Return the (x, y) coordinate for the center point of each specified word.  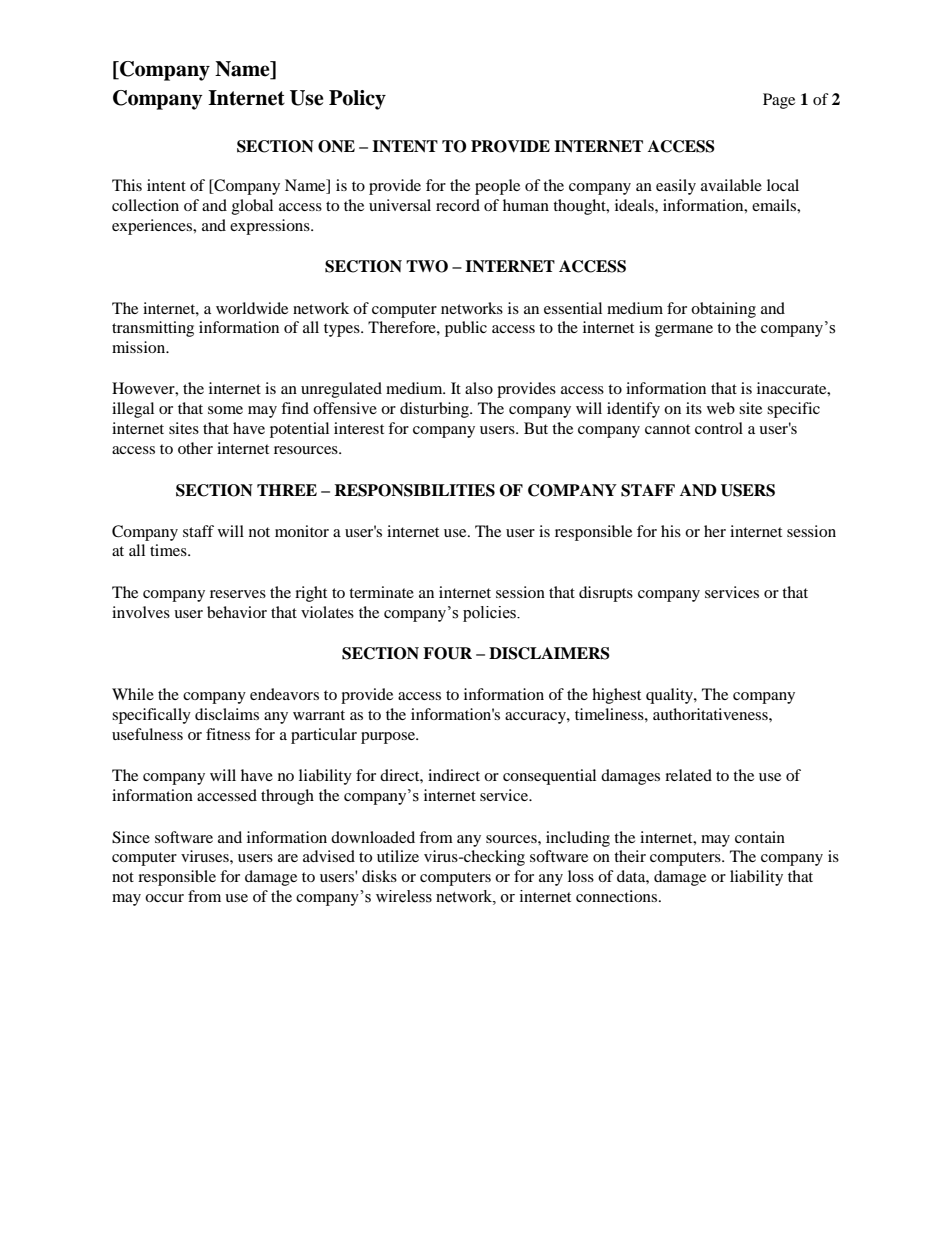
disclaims (227, 714)
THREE (287, 490)
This (127, 185)
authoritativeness (711, 714)
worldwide (252, 308)
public (466, 329)
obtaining (723, 310)
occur (164, 898)
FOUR (447, 653)
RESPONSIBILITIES (414, 490)
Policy (357, 100)
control (719, 428)
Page (779, 101)
